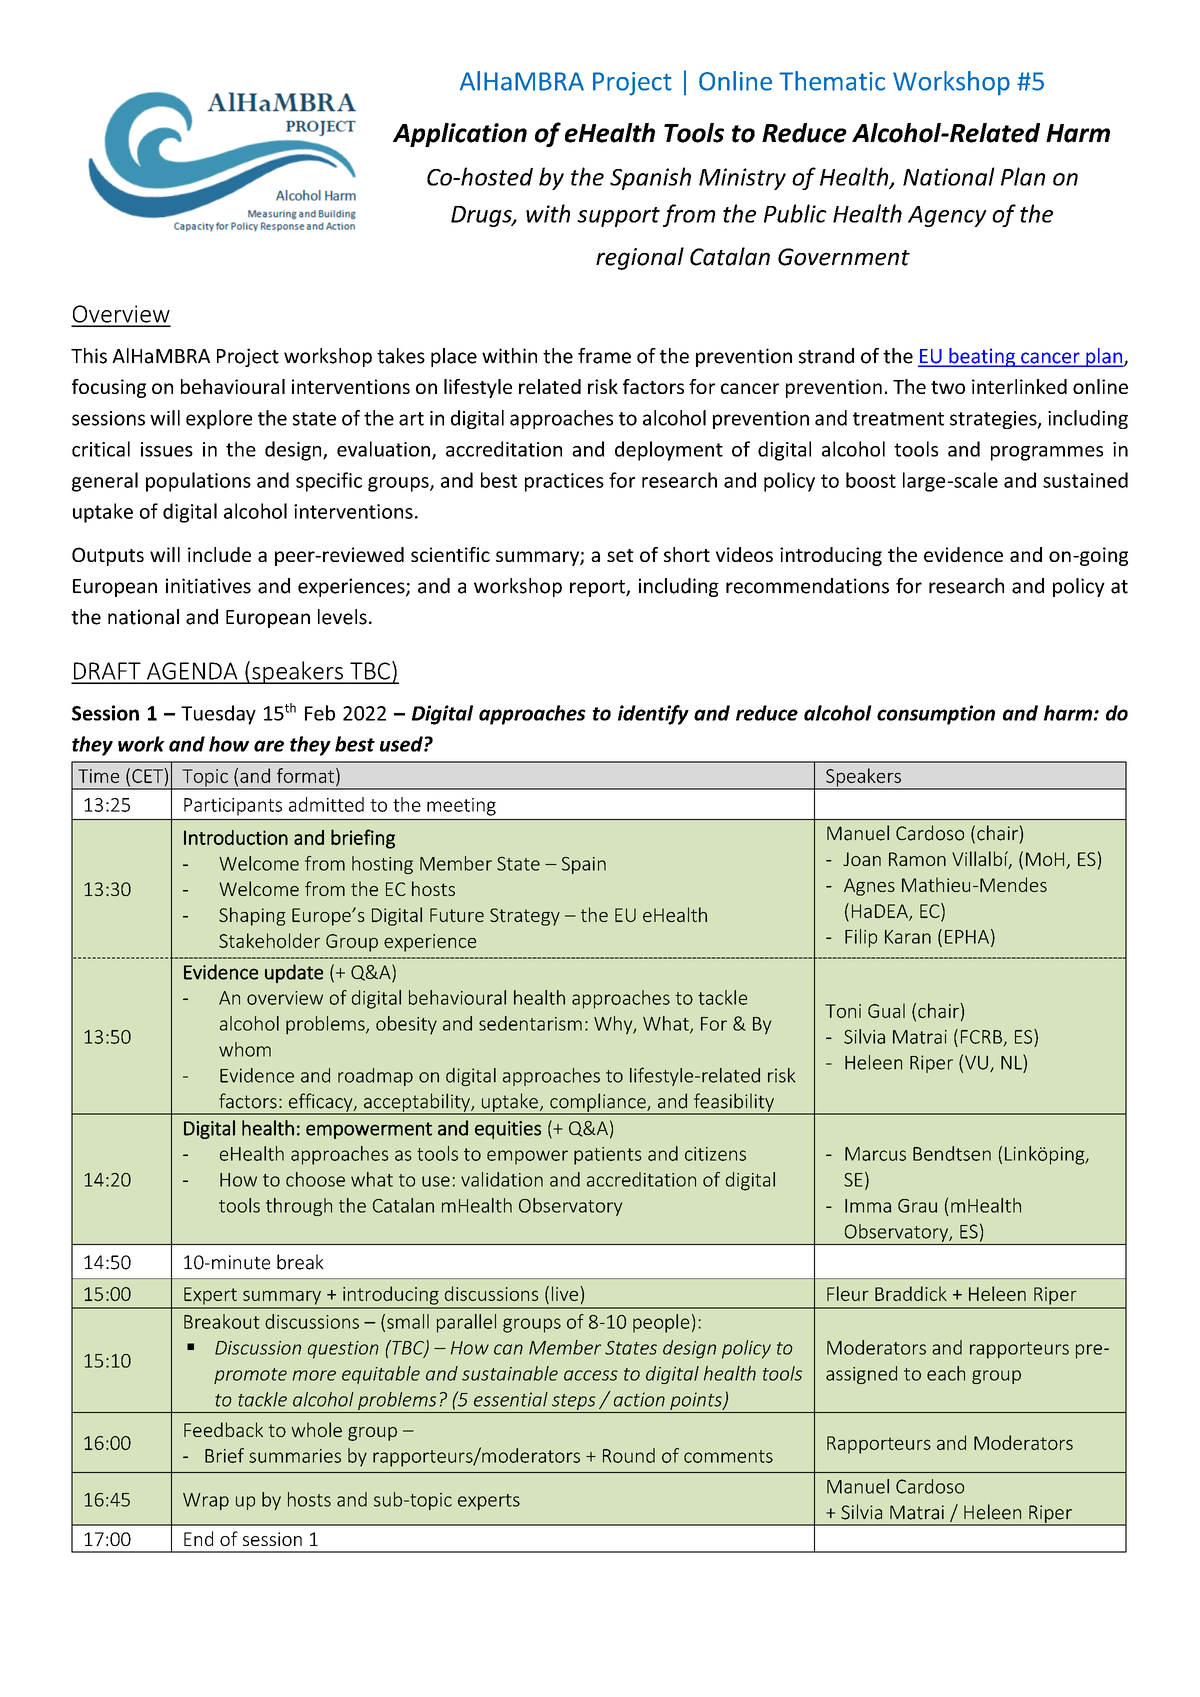 The width and height of the screenshot is (1200, 1697). I want to click on compliance, so click(598, 1103).
